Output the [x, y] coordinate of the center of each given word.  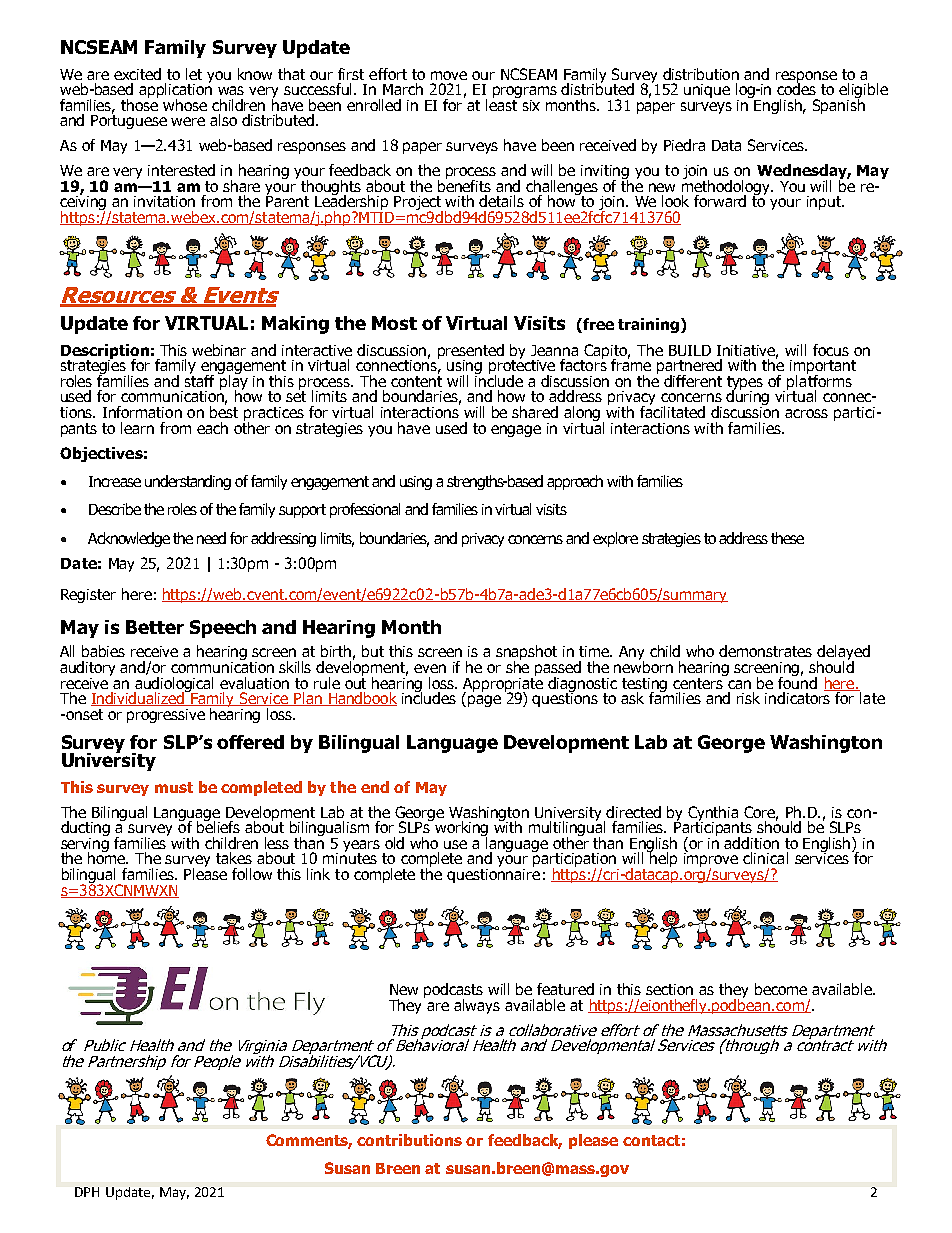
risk [748, 698]
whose [185, 105]
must [174, 787]
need [211, 538]
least [503, 103]
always [477, 1006]
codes [796, 88]
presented [471, 352]
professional [365, 510]
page [484, 701]
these [787, 538]
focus [831, 350]
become [781, 989]
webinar [219, 350]
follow [252, 874]
